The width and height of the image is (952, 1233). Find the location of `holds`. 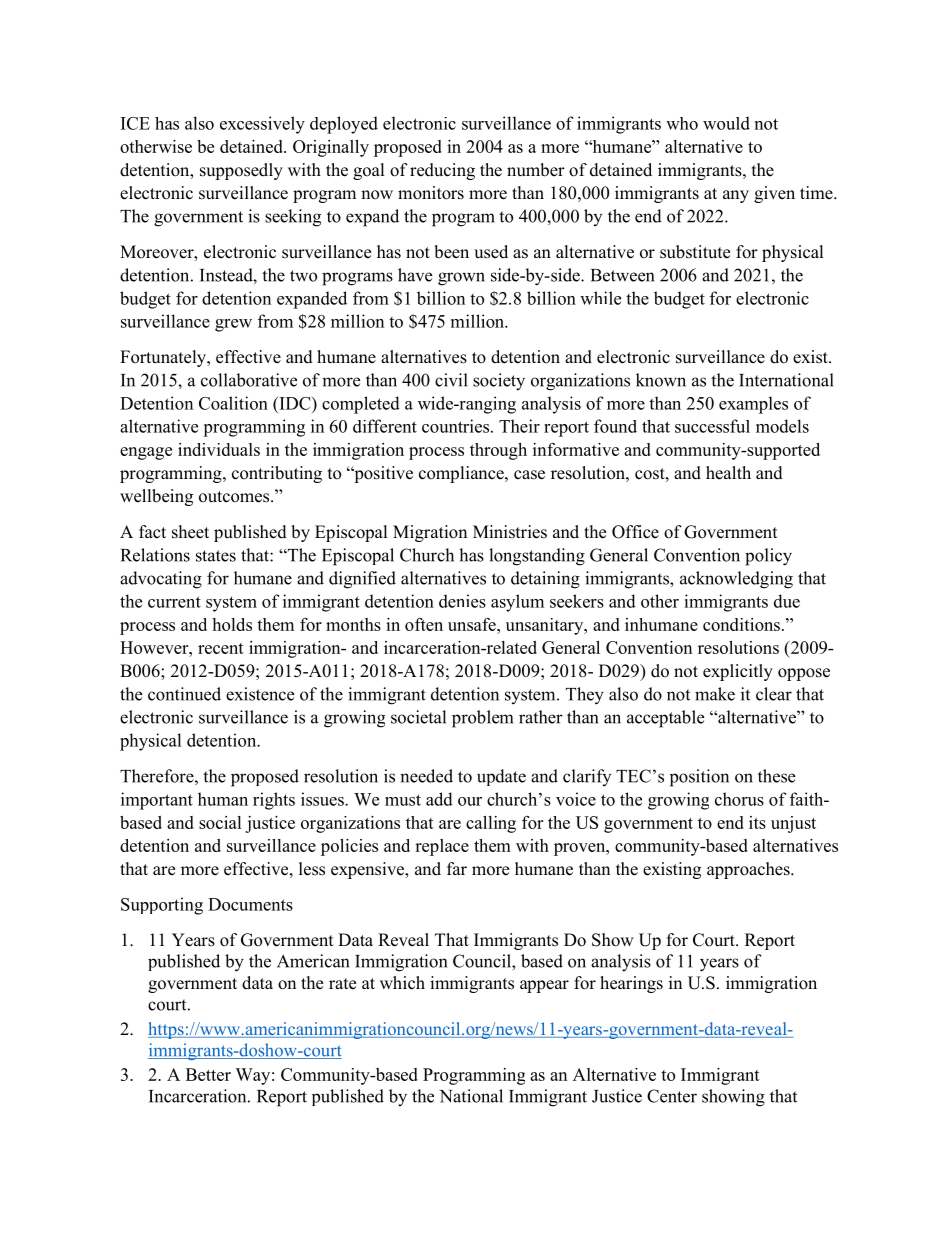

holds is located at coordinates (232, 624).
